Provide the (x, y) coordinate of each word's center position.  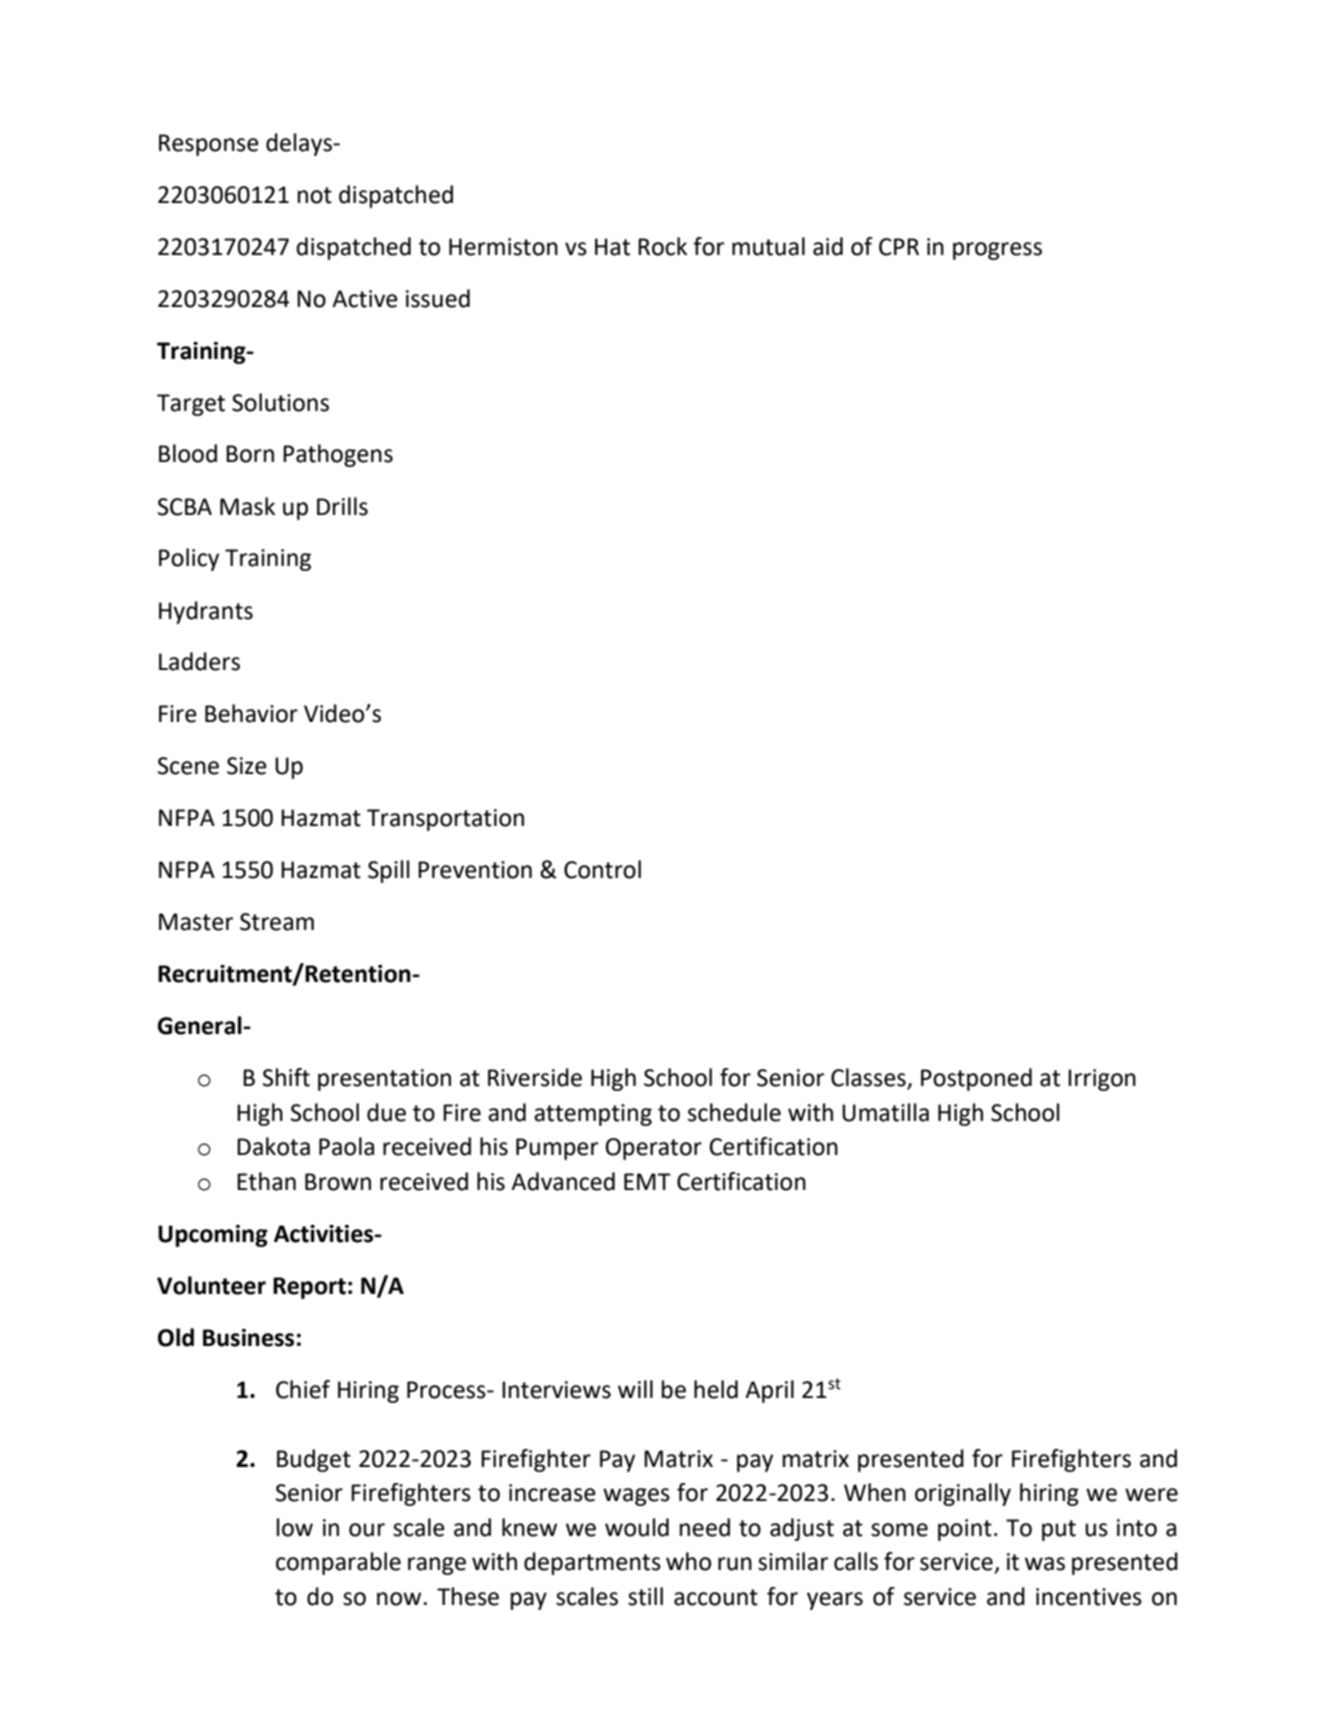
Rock (662, 246)
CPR (899, 247)
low (295, 1527)
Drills (342, 506)
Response (209, 145)
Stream (277, 922)
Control (602, 869)
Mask (247, 506)
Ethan (266, 1181)
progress (997, 251)
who (688, 1561)
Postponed (976, 1079)
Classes (869, 1078)
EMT (647, 1181)
